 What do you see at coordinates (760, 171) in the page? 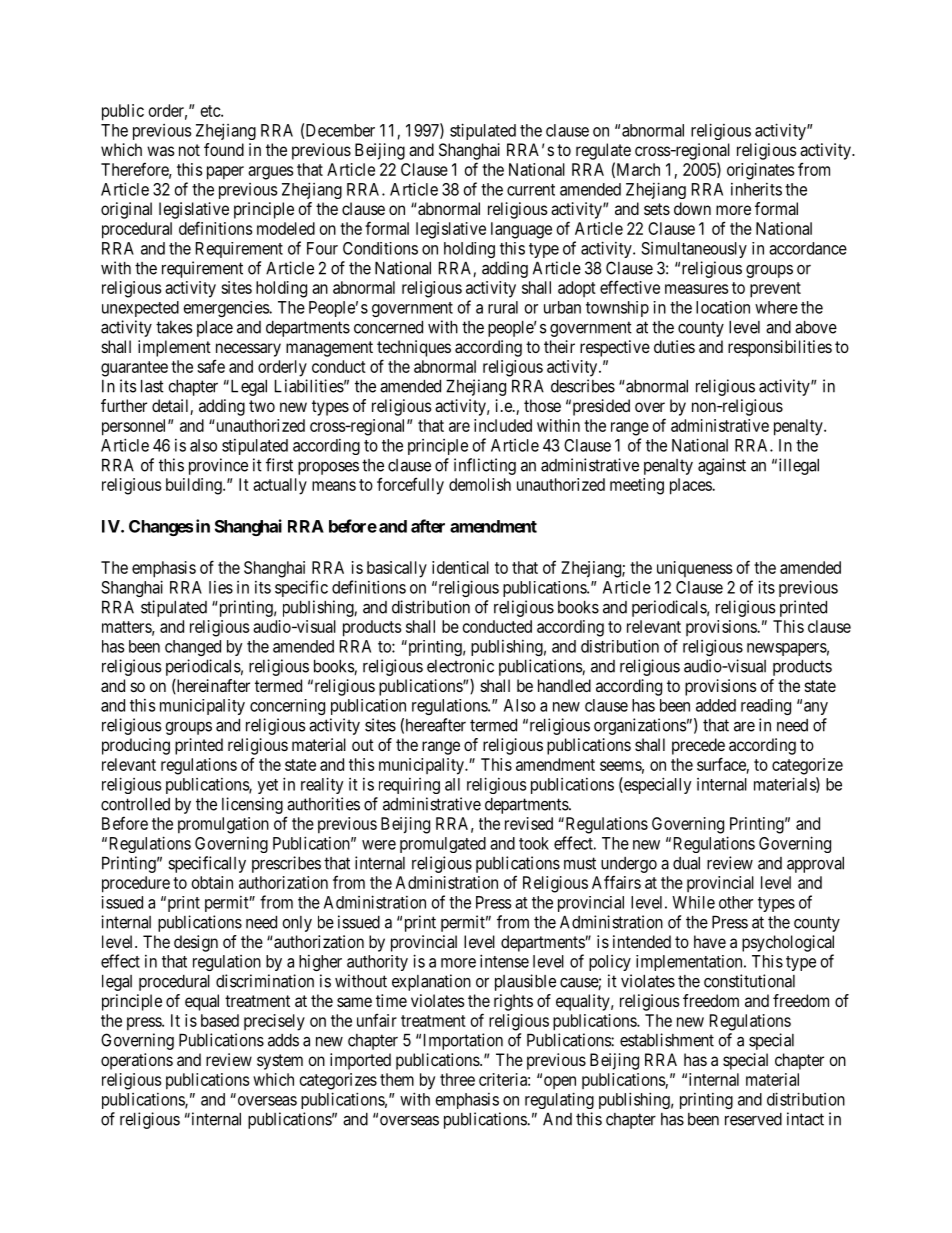
I see `originates` at bounding box center [760, 171].
